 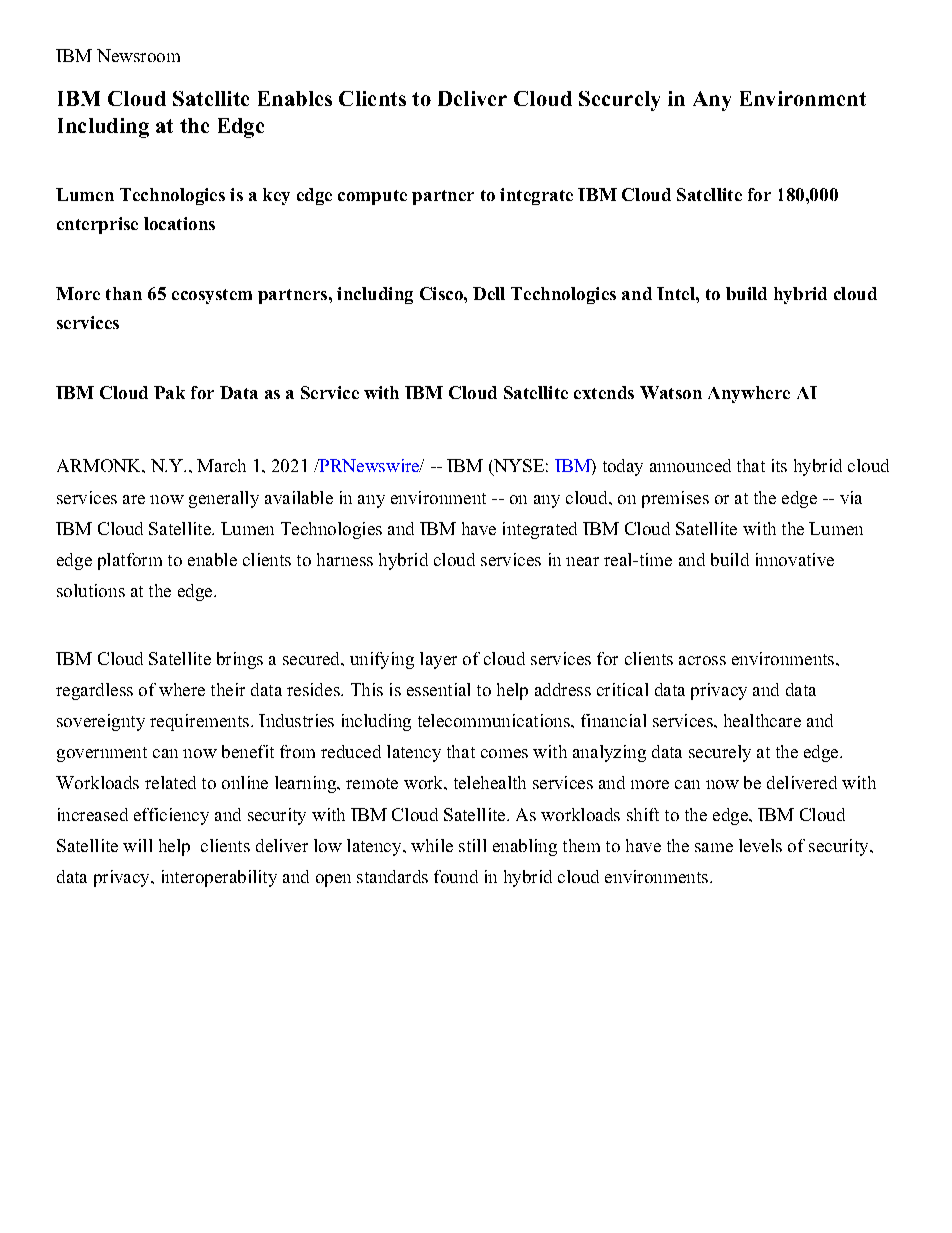 I want to click on extends, so click(x=604, y=392).
